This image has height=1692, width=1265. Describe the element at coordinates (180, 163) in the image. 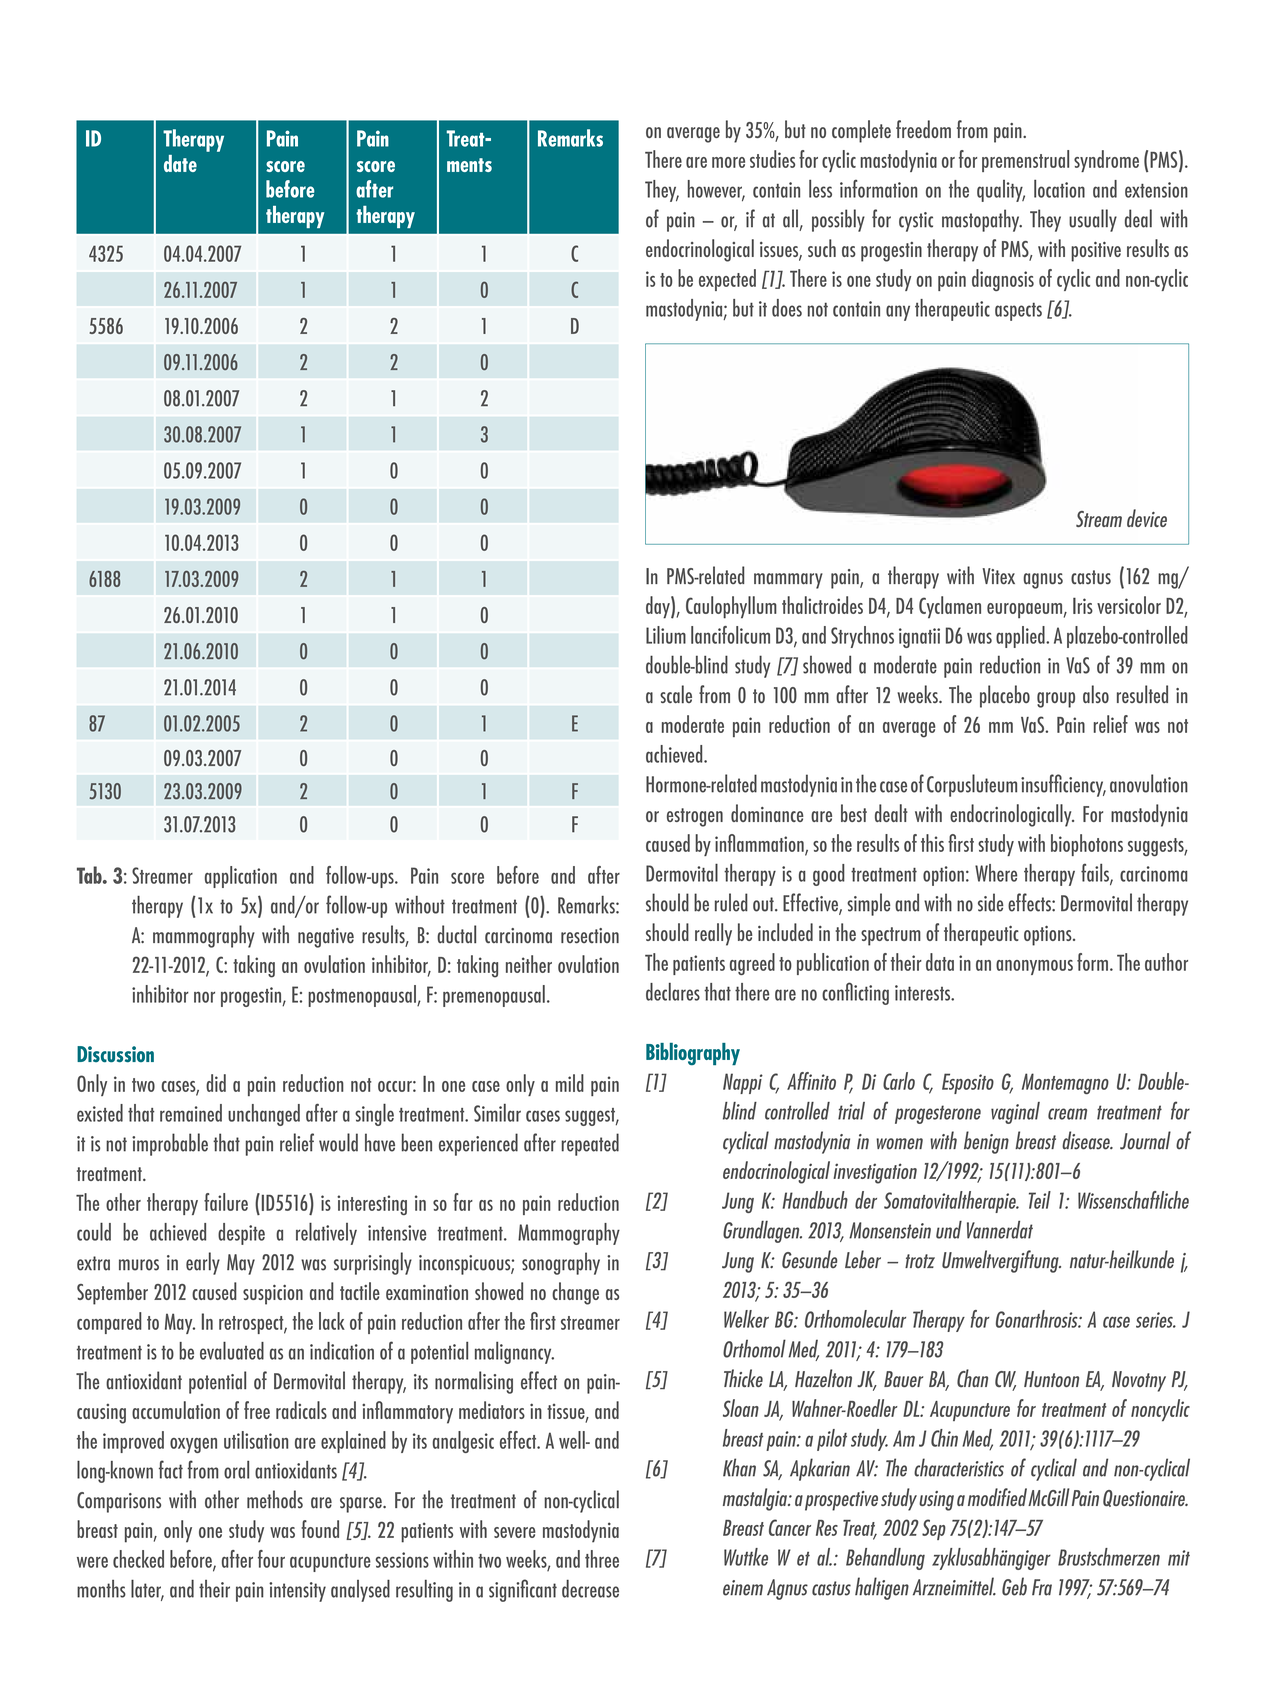

I see `date` at that location.
